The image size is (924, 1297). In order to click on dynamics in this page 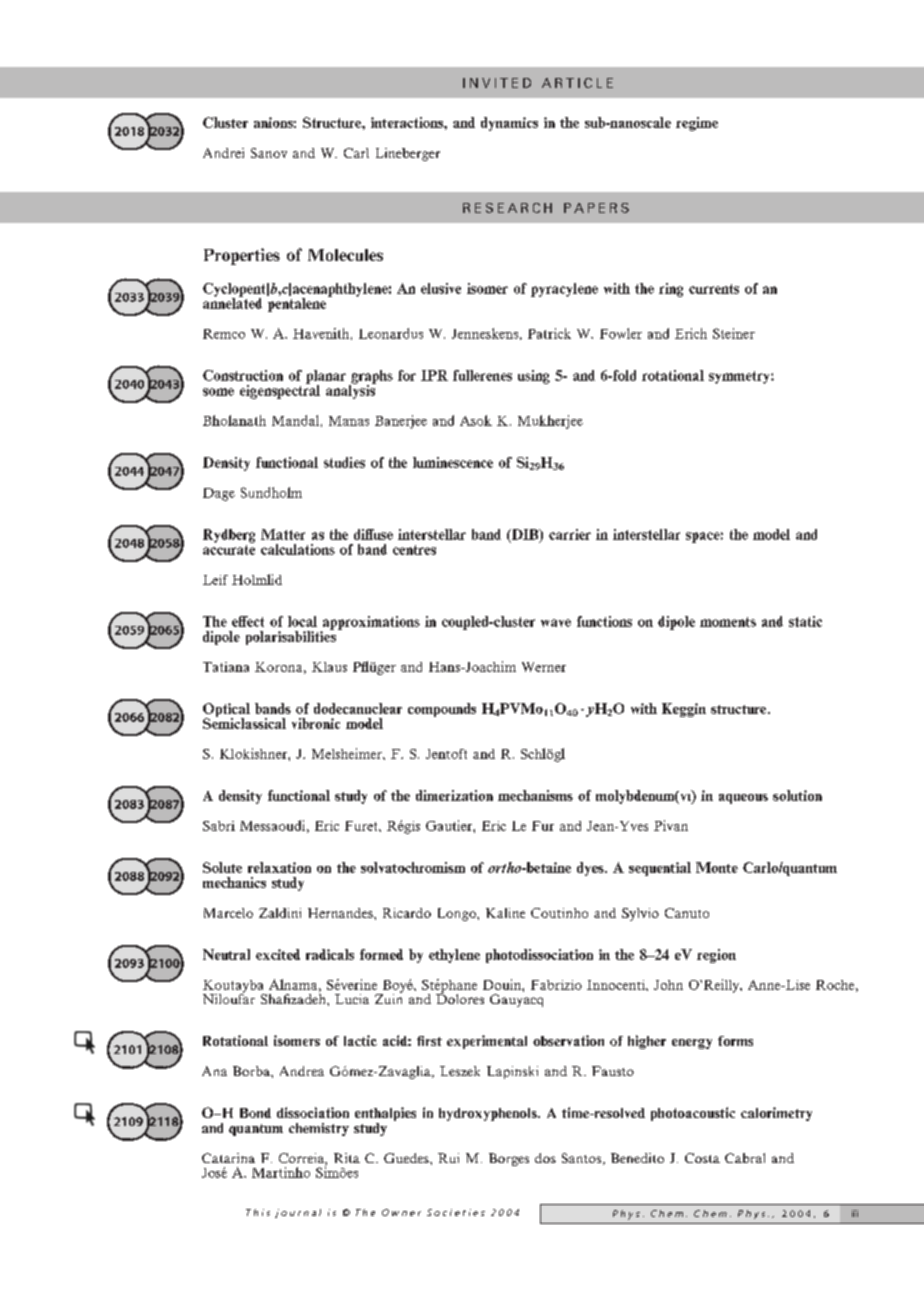, I will do `click(509, 124)`.
